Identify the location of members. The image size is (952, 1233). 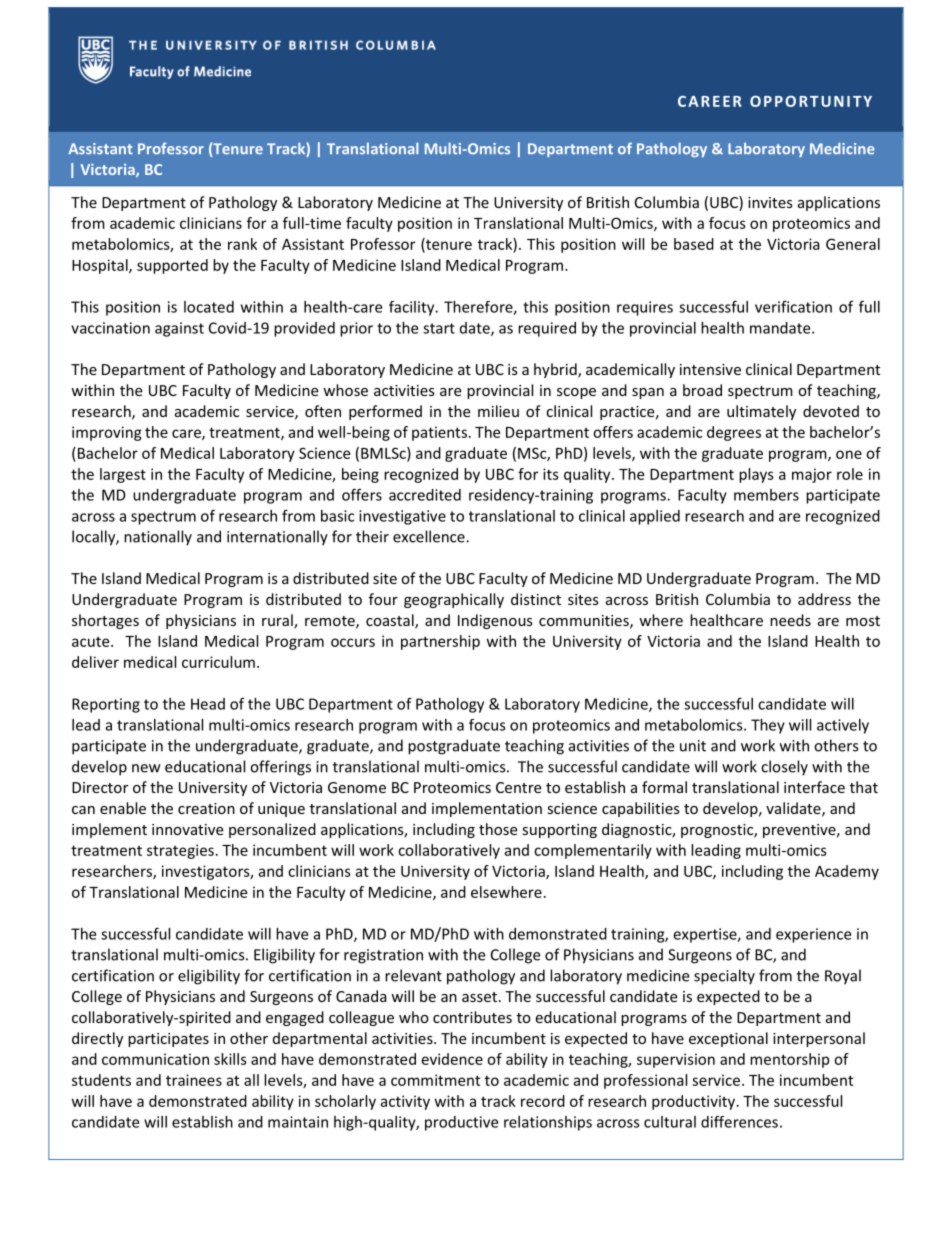
(766, 495).
